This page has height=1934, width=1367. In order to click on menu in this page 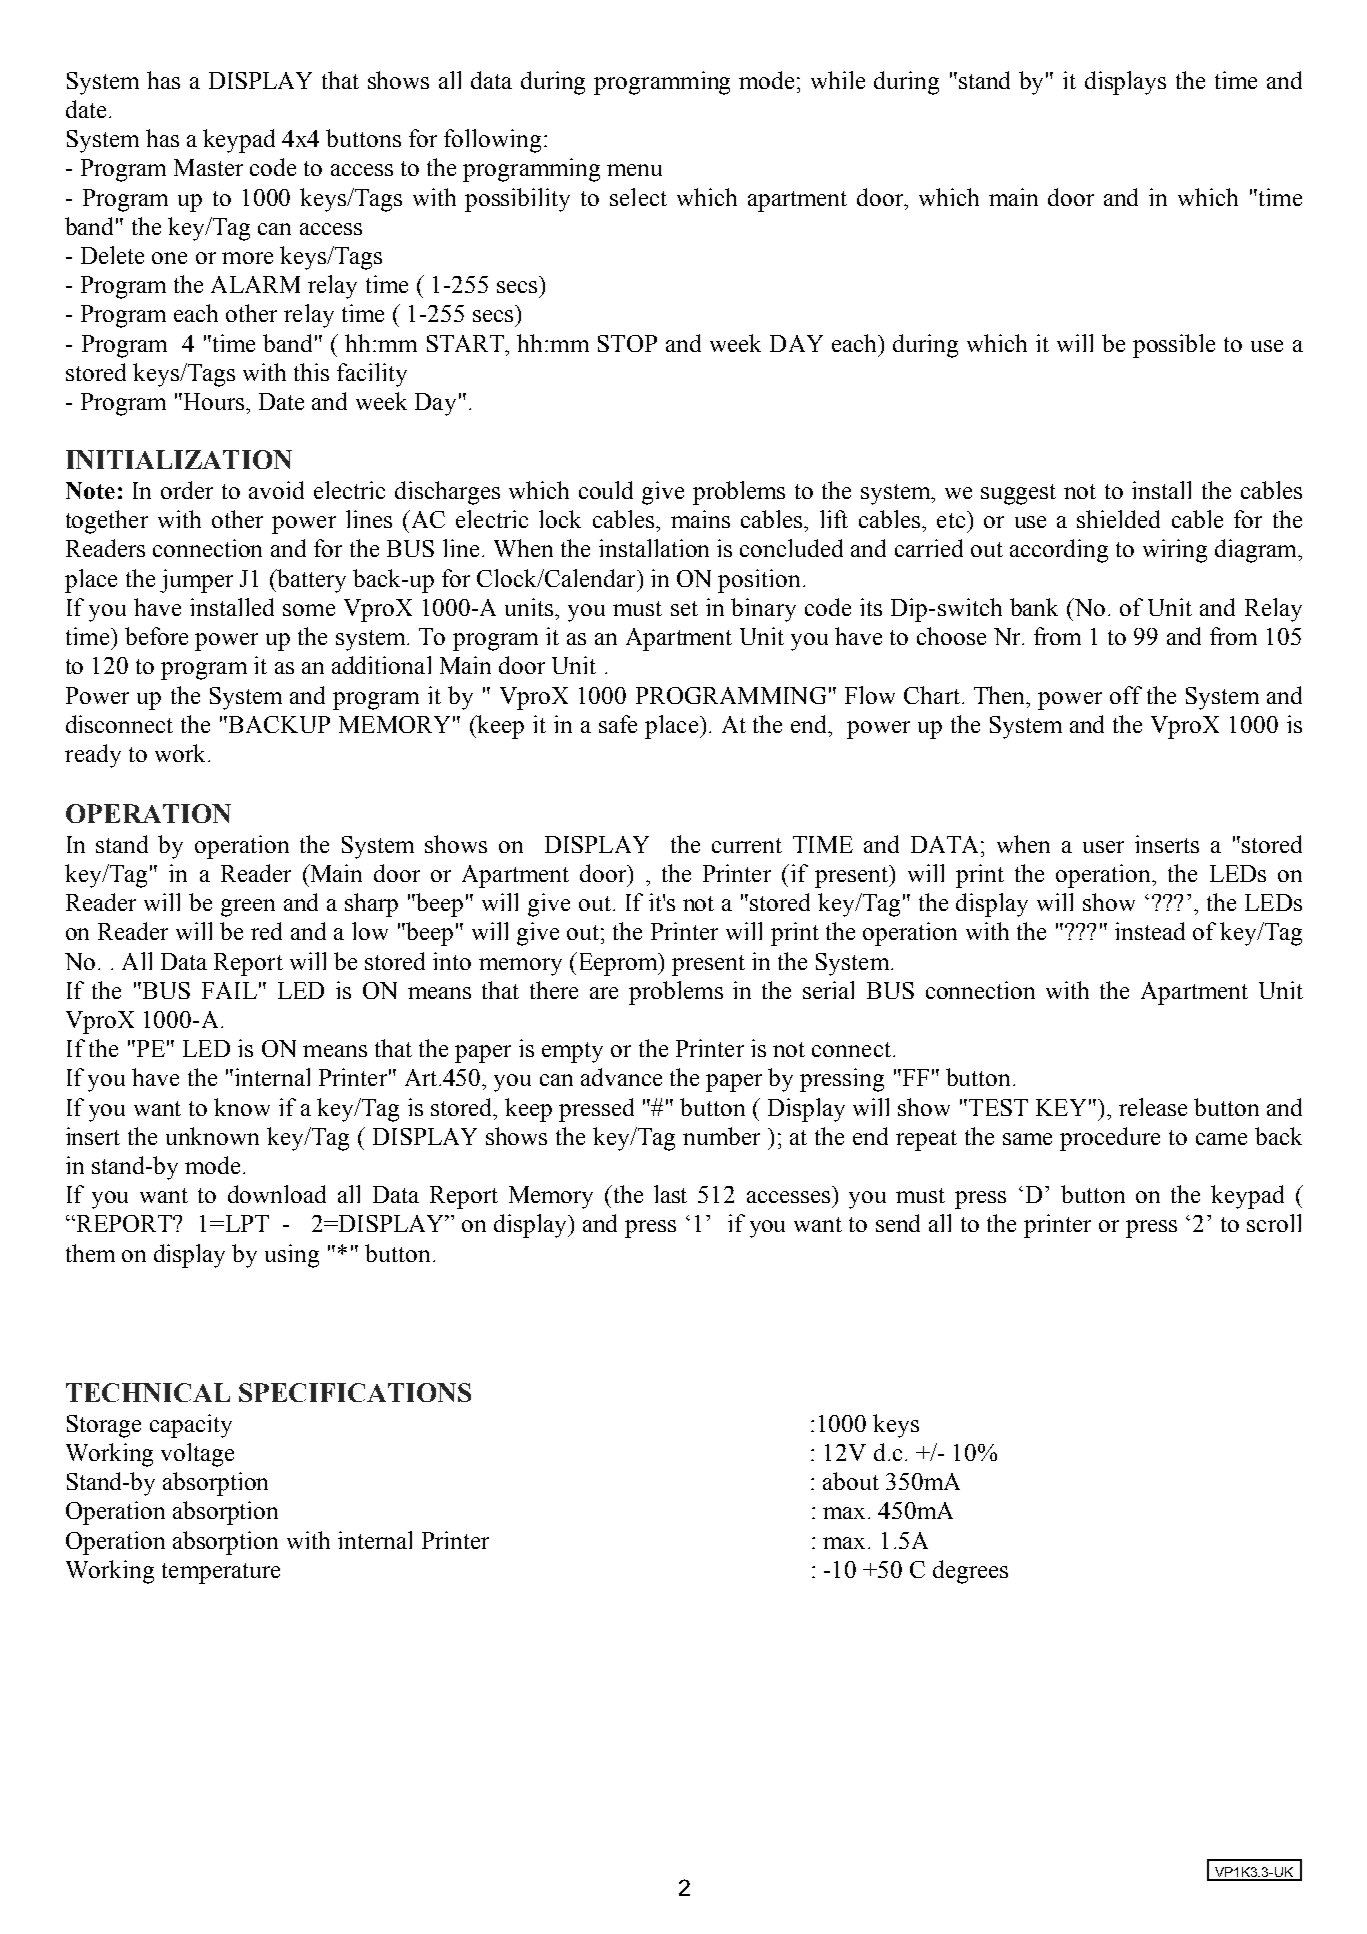, I will do `click(634, 170)`.
